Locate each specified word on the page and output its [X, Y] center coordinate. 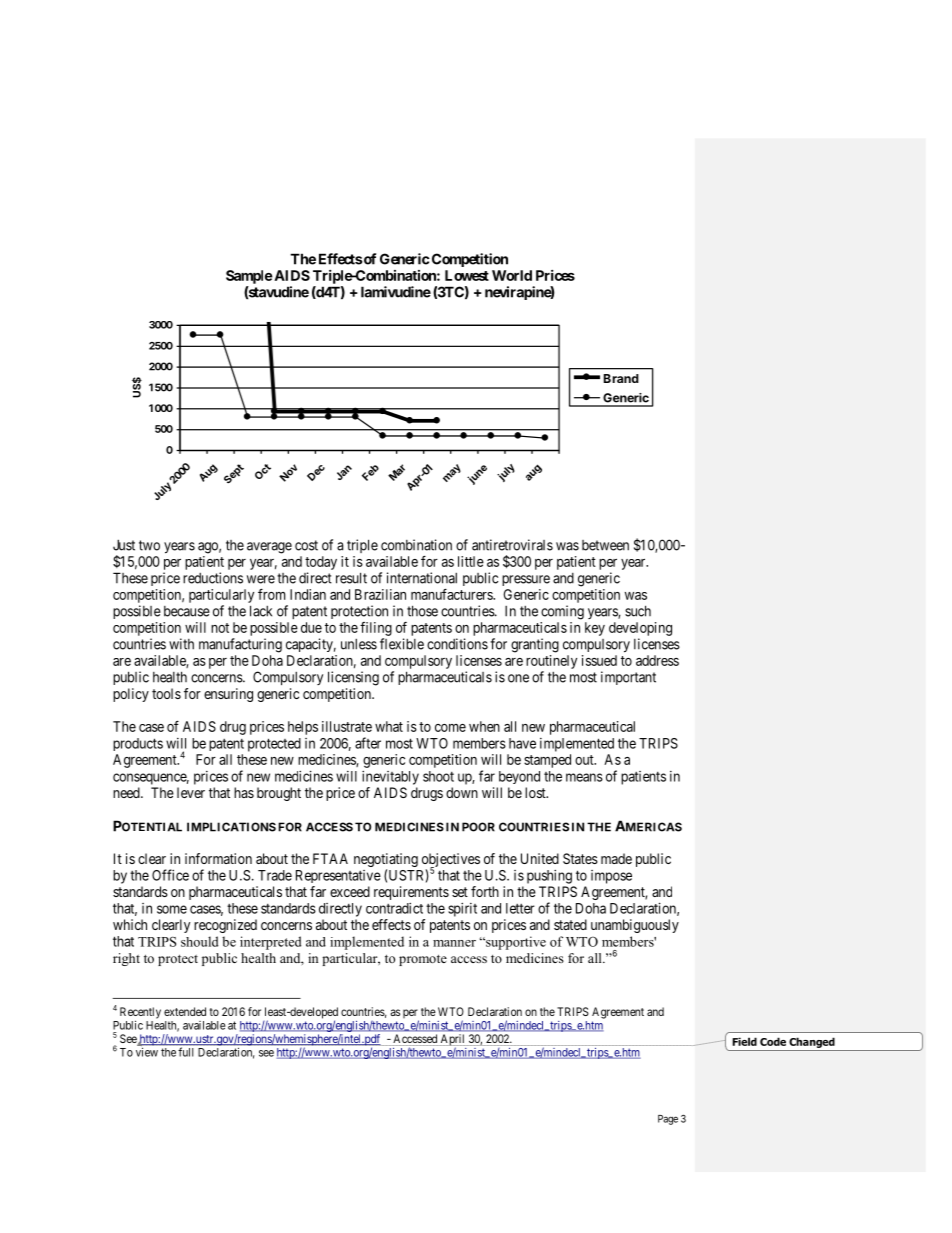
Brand [621, 378]
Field [744, 1041]
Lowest [467, 275]
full [185, 1052]
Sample [249, 277]
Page [668, 1120]
